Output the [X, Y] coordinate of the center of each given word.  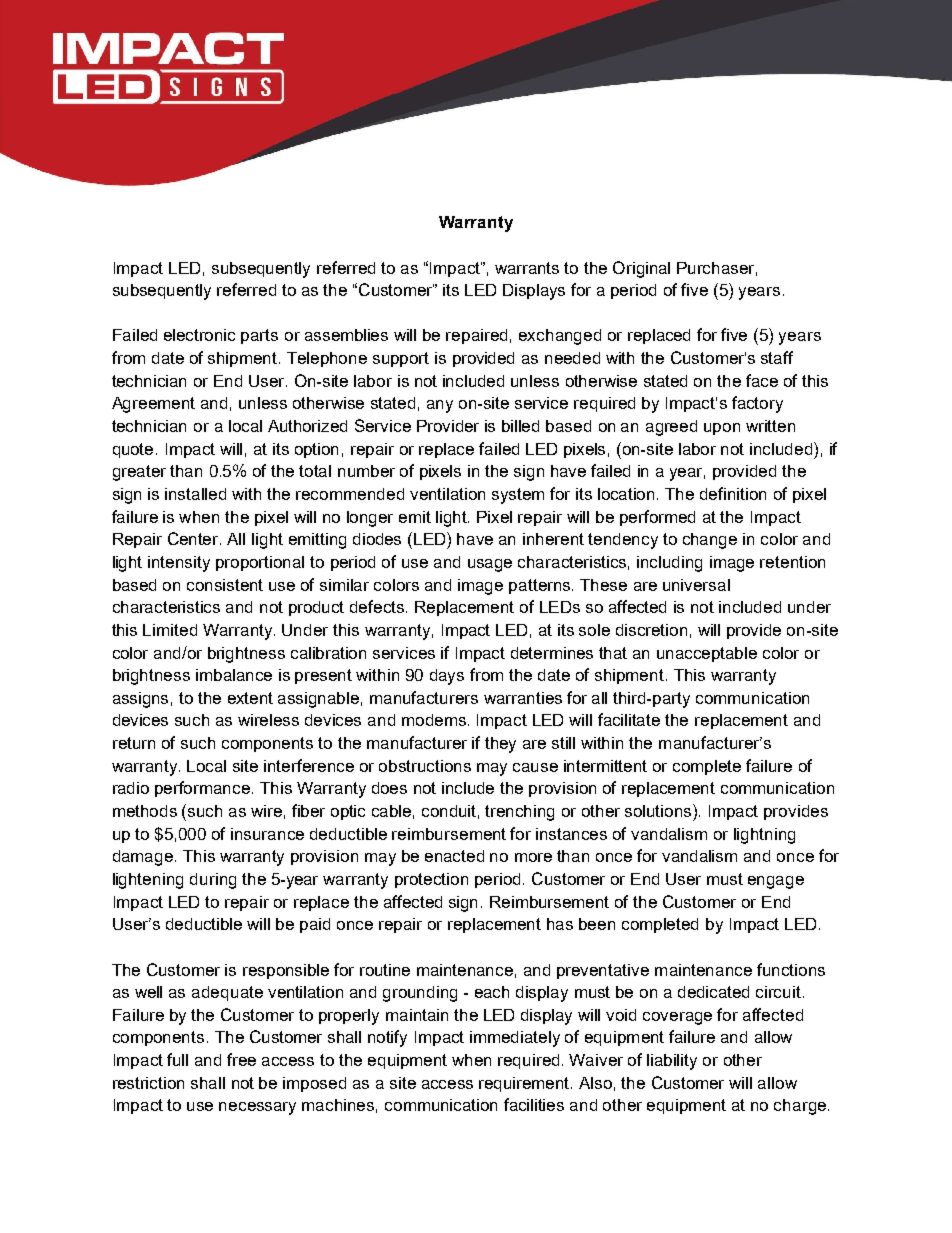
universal [696, 585]
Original [641, 269]
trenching [519, 813]
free [241, 1059]
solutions [659, 810]
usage [490, 565]
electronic [199, 335]
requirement [525, 1084]
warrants [527, 268]
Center [194, 538]
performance [204, 789]
